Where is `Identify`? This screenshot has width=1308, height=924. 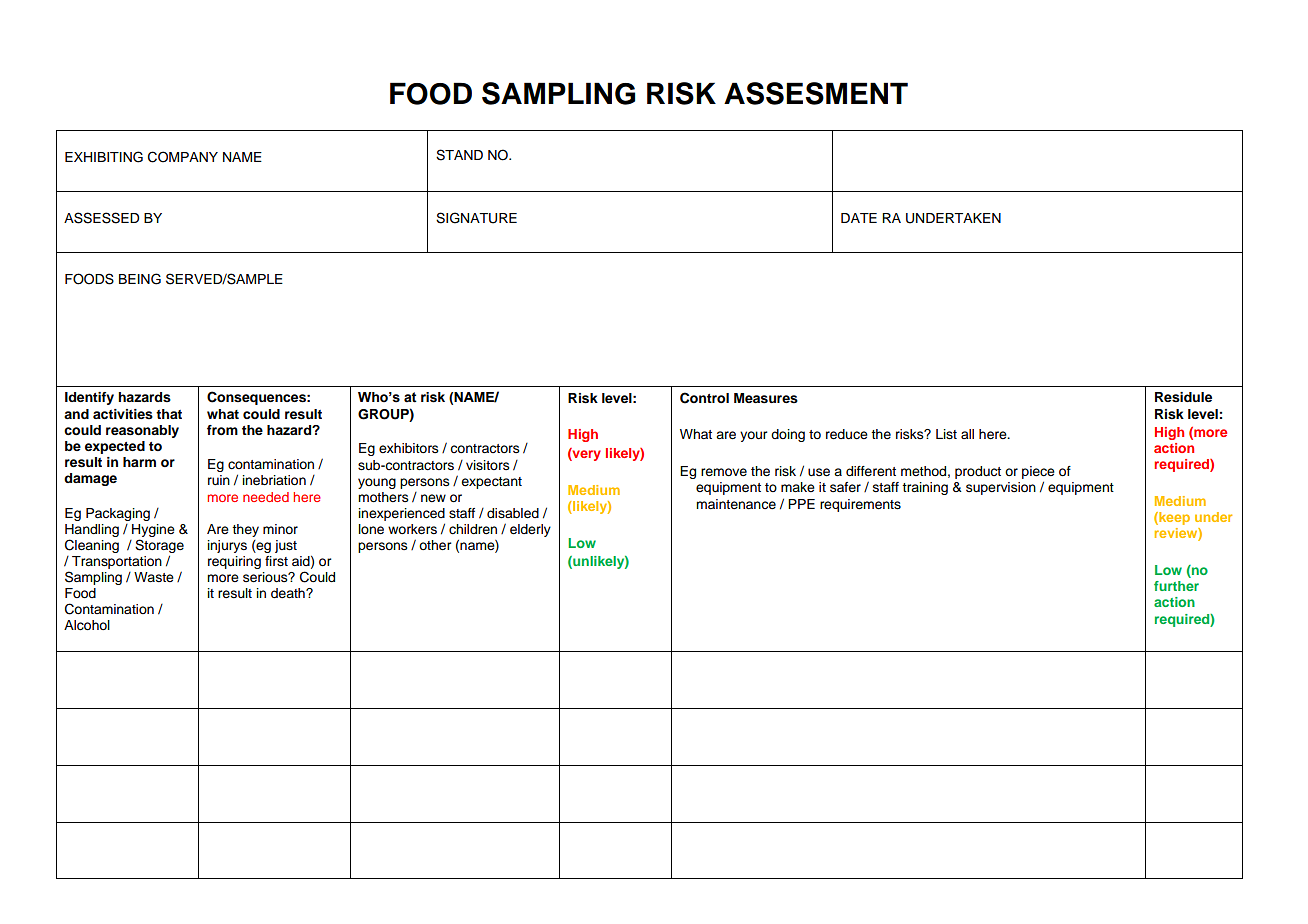 Identify is located at coordinates (89, 398).
